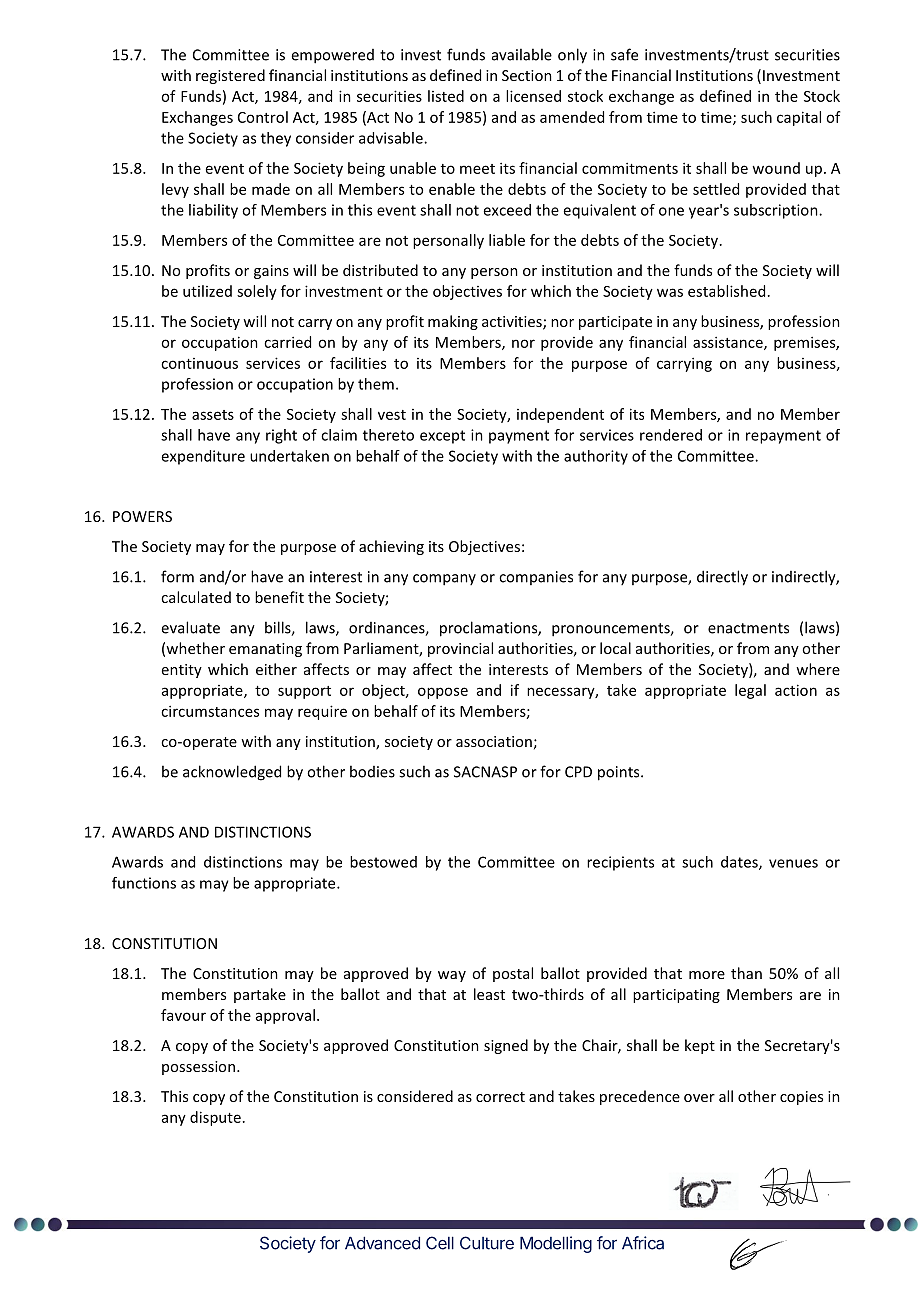 This document has width=924, height=1308. What do you see at coordinates (729, 343) in the document?
I see `assistance` at bounding box center [729, 343].
